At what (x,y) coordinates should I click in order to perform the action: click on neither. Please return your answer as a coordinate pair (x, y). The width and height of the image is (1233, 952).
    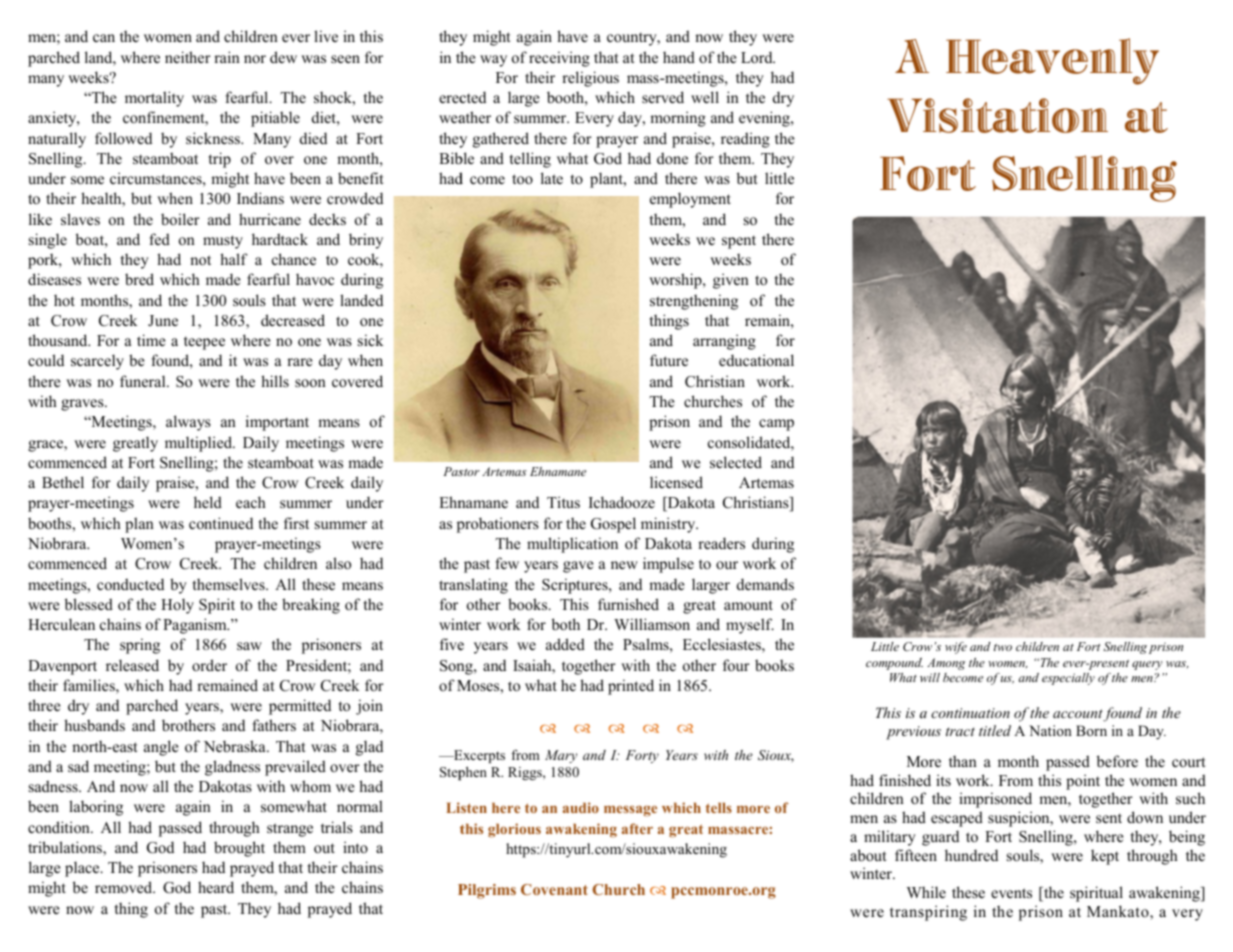
    Looking at the image, I should click on (188, 57).
